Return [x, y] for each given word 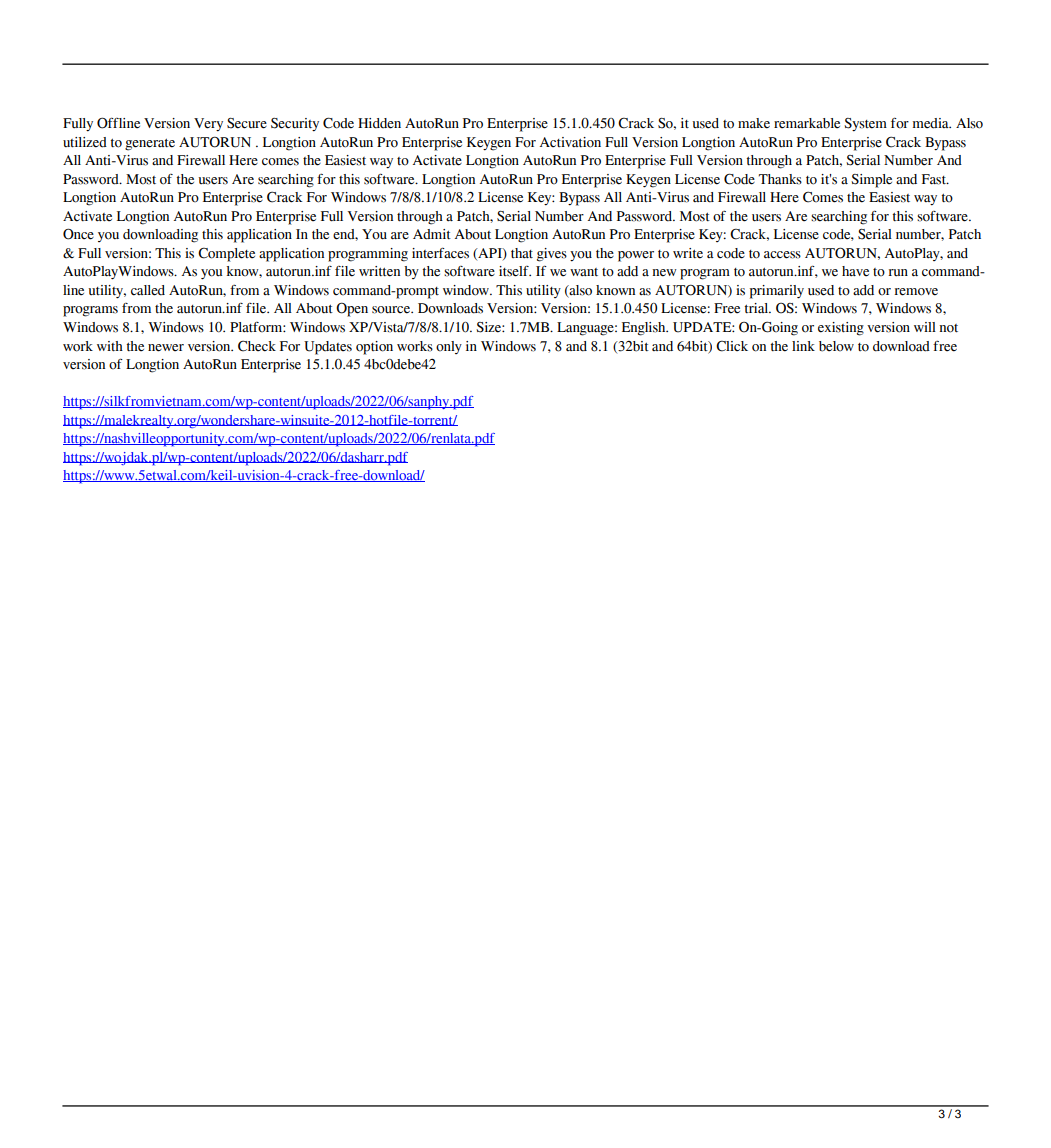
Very [208, 125]
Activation [570, 142]
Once [78, 234]
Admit [432, 234]
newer [166, 348]
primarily [777, 292]
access [782, 255]
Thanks [780, 179]
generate [150, 145]
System [865, 125]
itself [515, 271]
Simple [871, 181]
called [148, 290]
